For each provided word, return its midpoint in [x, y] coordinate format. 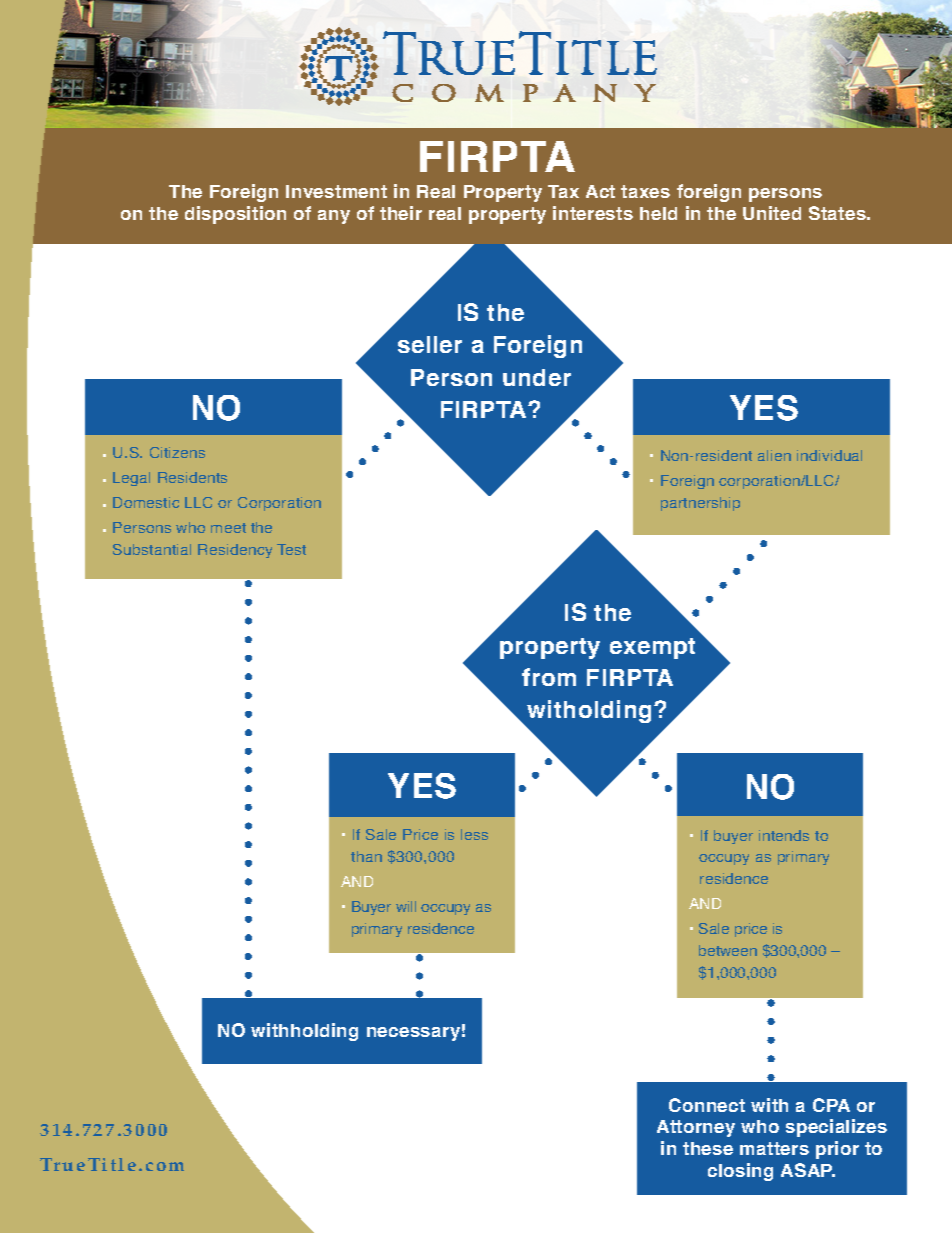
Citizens [177, 452]
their [401, 213]
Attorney [696, 1128]
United [772, 213]
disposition [235, 215]
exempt [652, 648]
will [406, 906]
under [537, 377]
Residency [235, 551]
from [549, 677]
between [728, 950]
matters [774, 1148]
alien [774, 455]
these [708, 1148]
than [366, 856]
